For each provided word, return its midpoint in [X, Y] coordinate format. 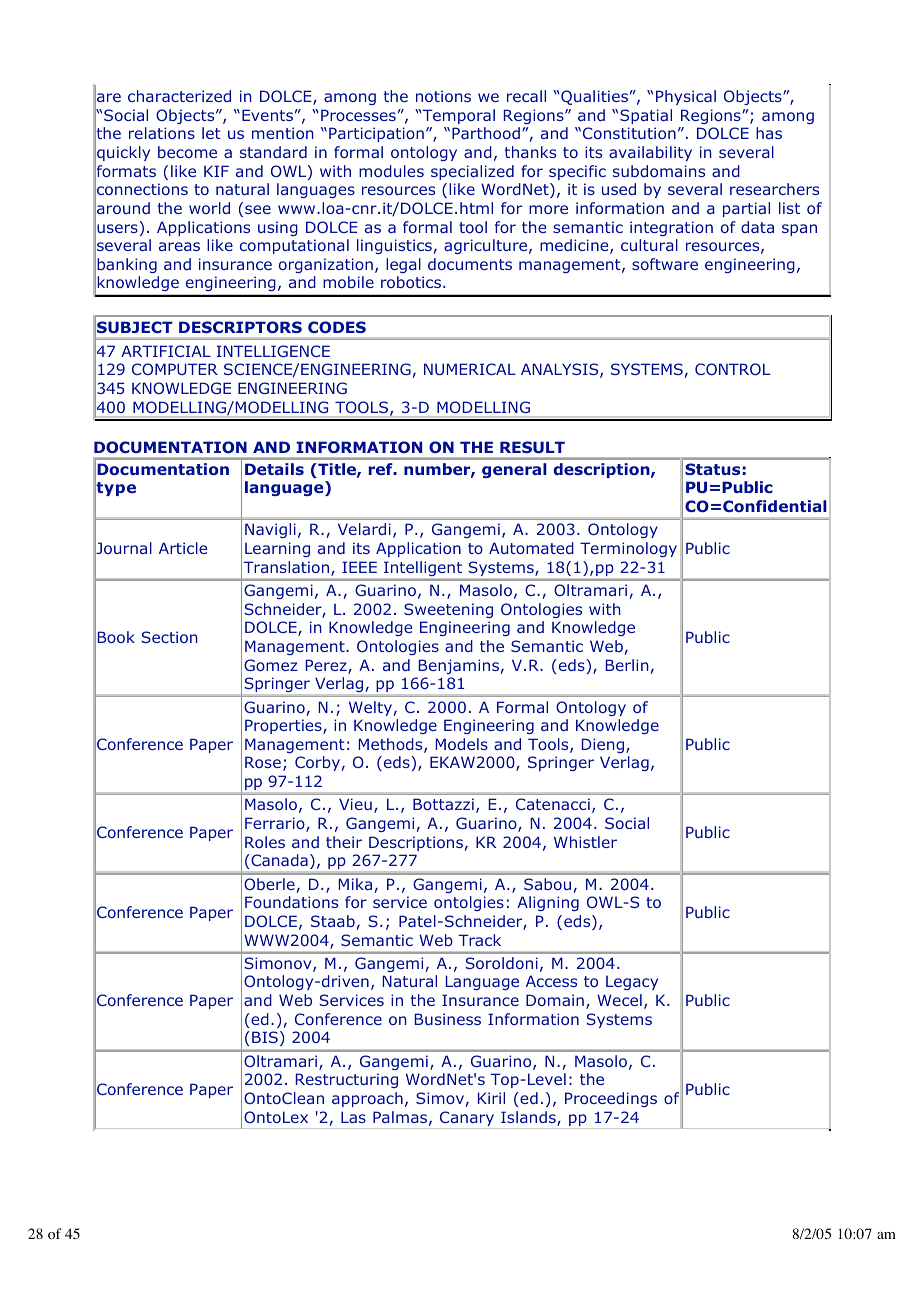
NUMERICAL [470, 369]
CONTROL [732, 369]
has [769, 133]
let [211, 133]
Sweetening [448, 610]
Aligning [548, 903]
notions [443, 96]
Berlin [627, 665]
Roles [265, 842]
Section [170, 637]
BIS [265, 1037]
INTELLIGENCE [273, 351]
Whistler [585, 842]
